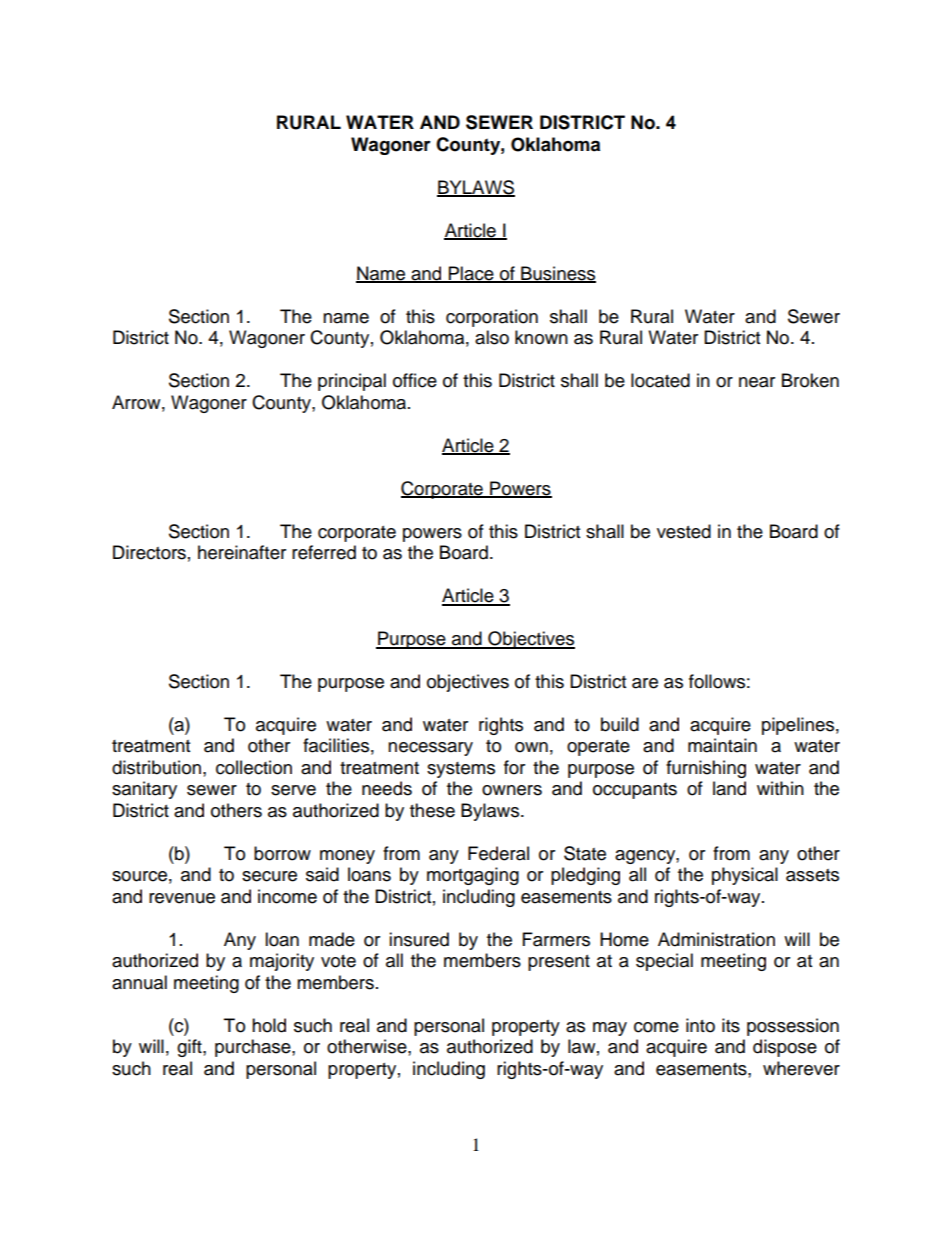  What do you see at coordinates (324, 552) in the image?
I see `referred` at bounding box center [324, 552].
